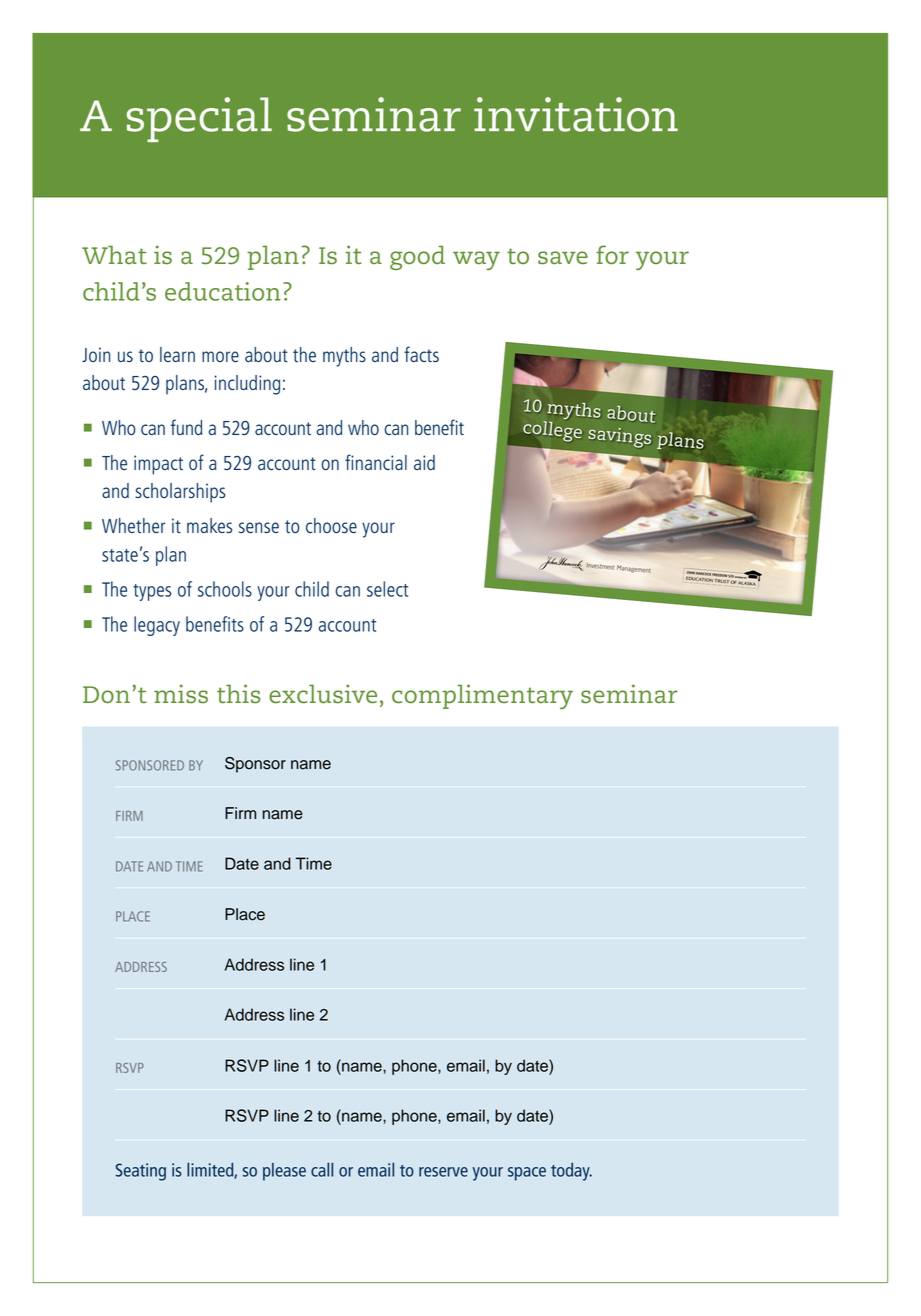 The width and height of the document is (921, 1316). I want to click on good, so click(417, 258).
